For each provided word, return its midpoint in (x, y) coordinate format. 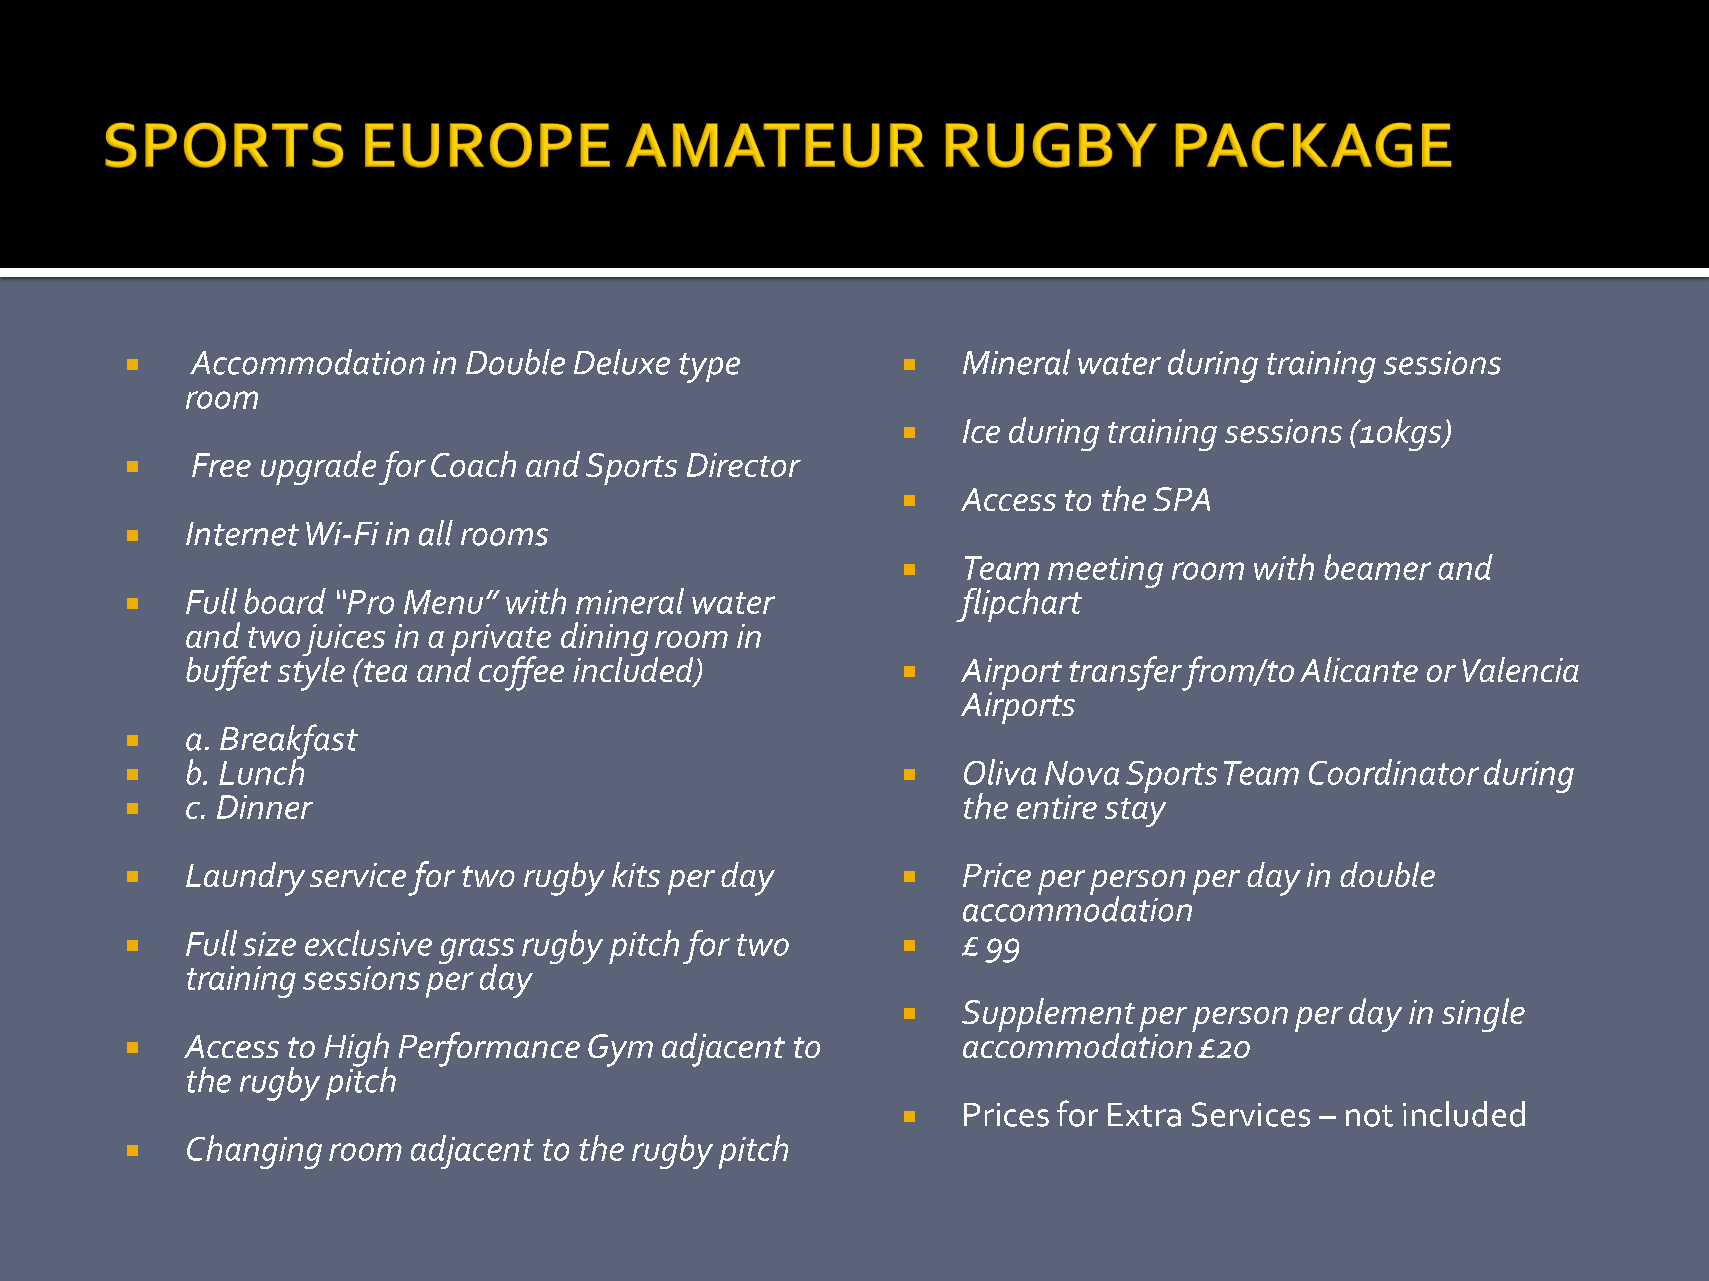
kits (636, 874)
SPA (1181, 499)
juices (343, 641)
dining (604, 640)
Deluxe (622, 362)
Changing (254, 1152)
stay (1135, 812)
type (709, 368)
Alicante (1359, 669)
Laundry (245, 879)
